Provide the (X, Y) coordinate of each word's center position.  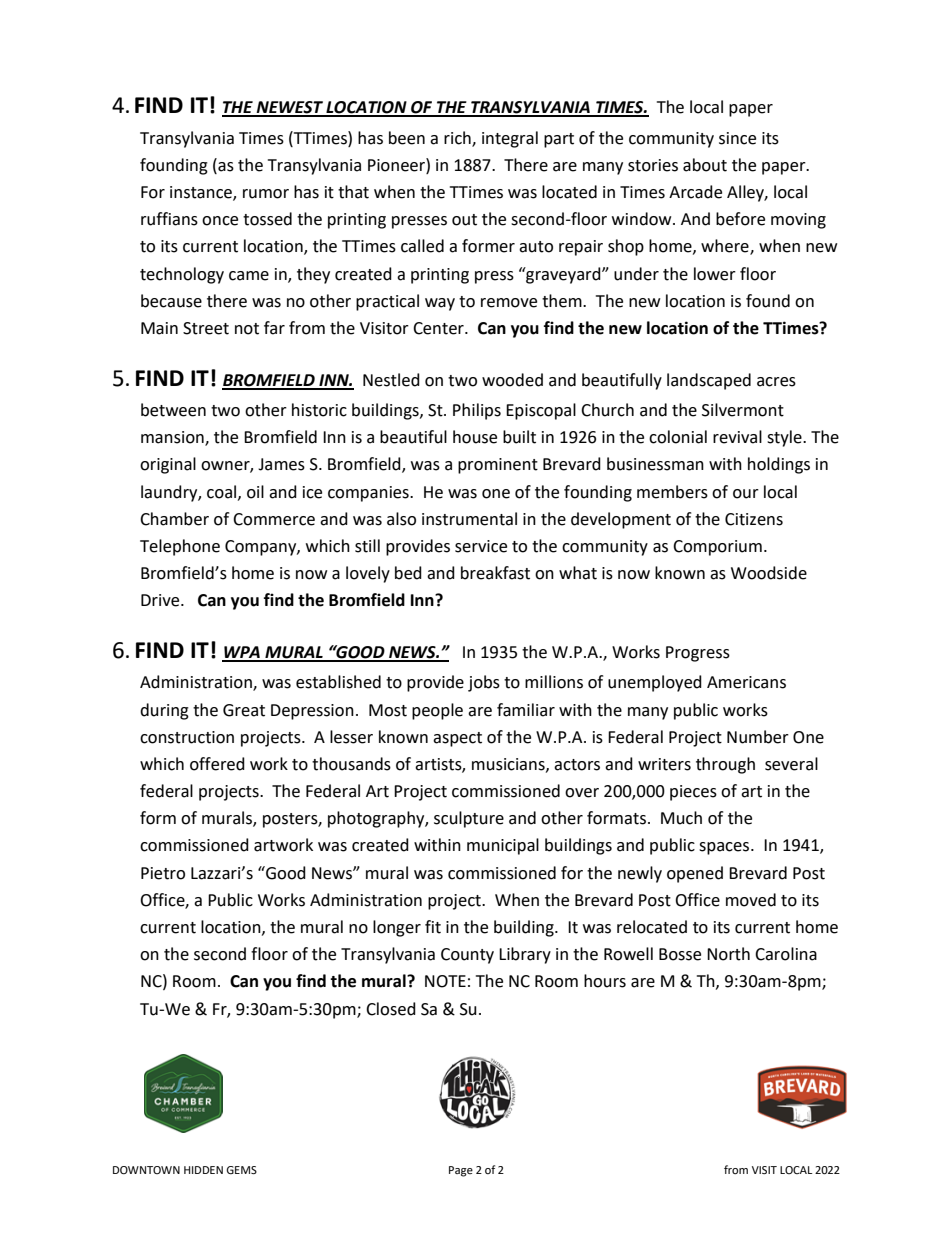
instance (202, 193)
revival (737, 437)
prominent (498, 466)
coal (223, 492)
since (737, 138)
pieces (693, 793)
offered (217, 764)
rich (458, 138)
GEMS (241, 1170)
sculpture (469, 819)
